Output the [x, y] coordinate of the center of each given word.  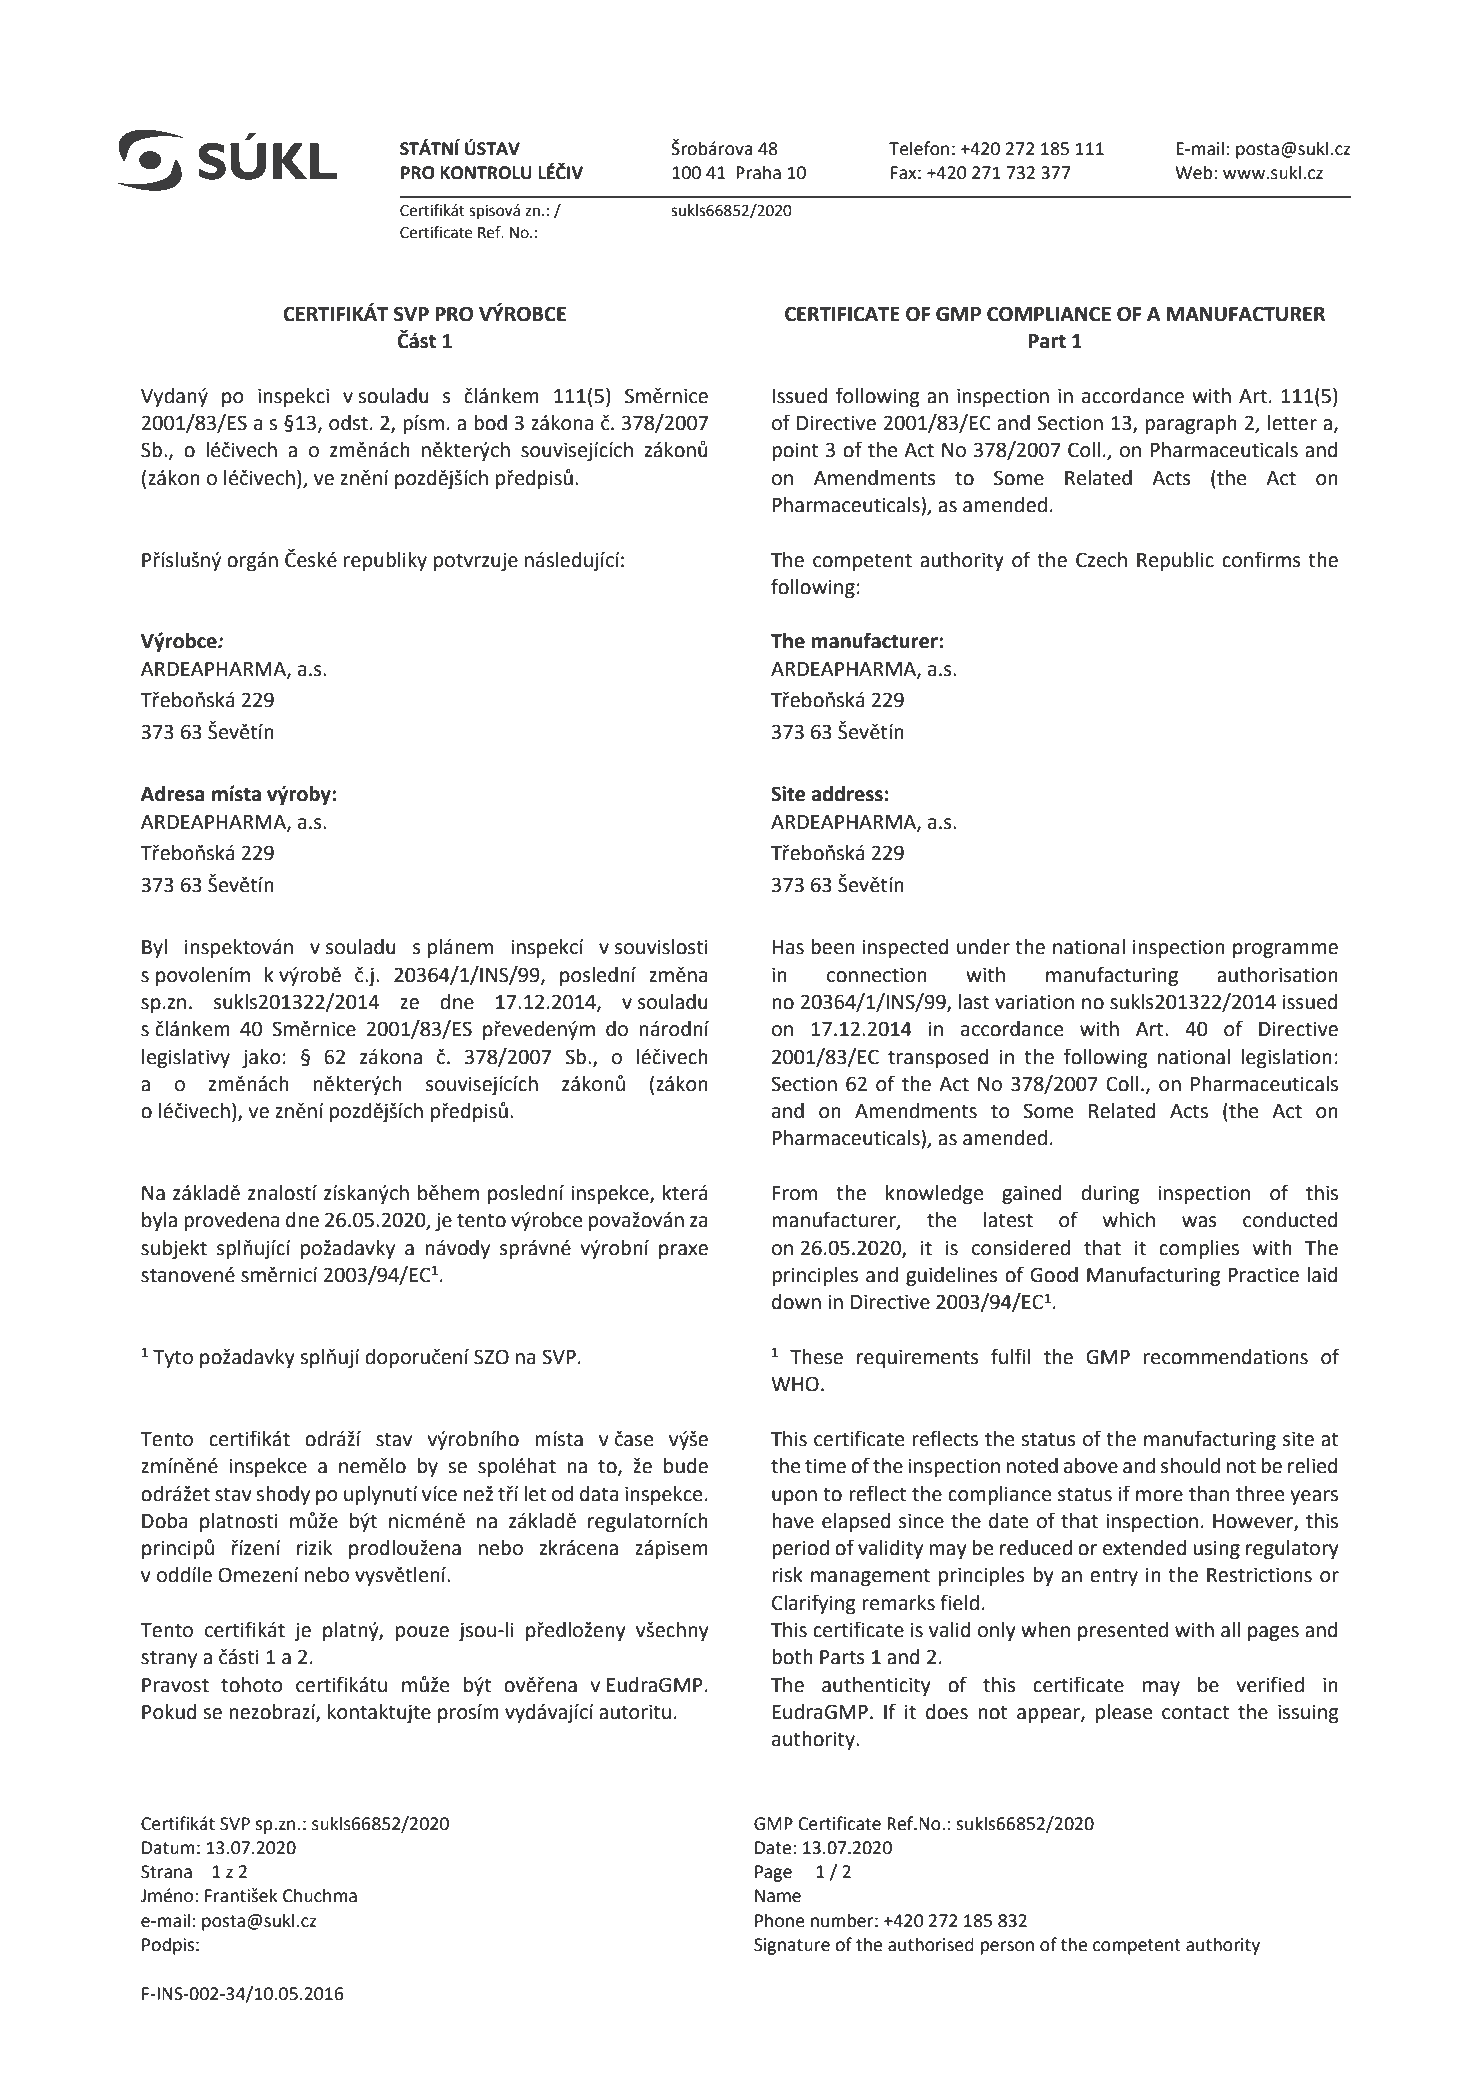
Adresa [172, 794]
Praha [758, 172]
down [796, 1302]
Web [1195, 172]
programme [1285, 951]
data [599, 1494]
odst [348, 423]
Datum [168, 1848]
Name [778, 1896]
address [847, 794]
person [1007, 1948]
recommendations [1226, 1357]
